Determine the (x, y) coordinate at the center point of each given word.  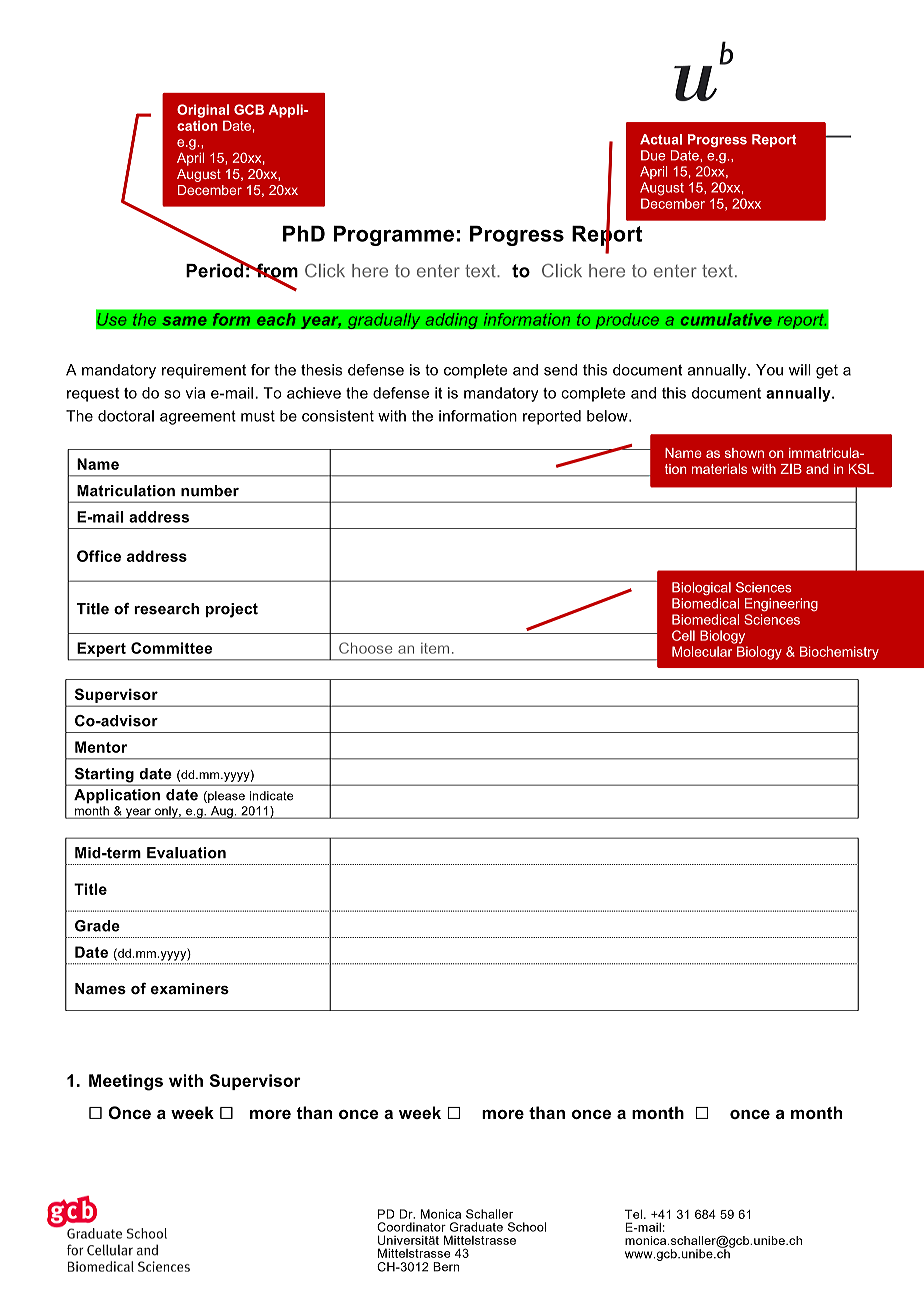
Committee (171, 648)
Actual (661, 139)
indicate (271, 796)
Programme (394, 236)
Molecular (702, 651)
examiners (190, 989)
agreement (198, 417)
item (435, 648)
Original (203, 111)
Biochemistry (839, 653)
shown (744, 453)
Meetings (126, 1082)
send (560, 370)
